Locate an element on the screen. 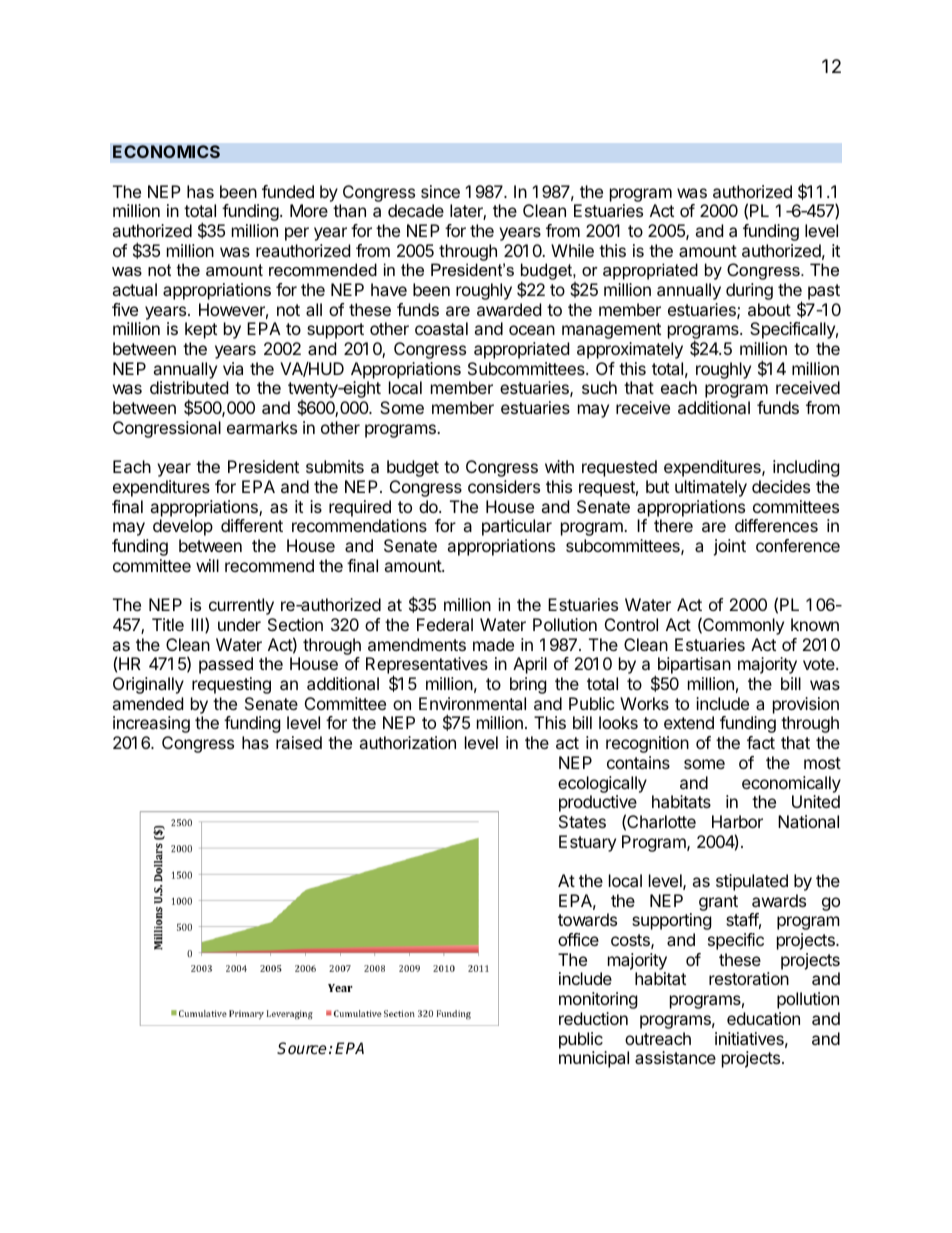  raised is located at coordinates (299, 742).
